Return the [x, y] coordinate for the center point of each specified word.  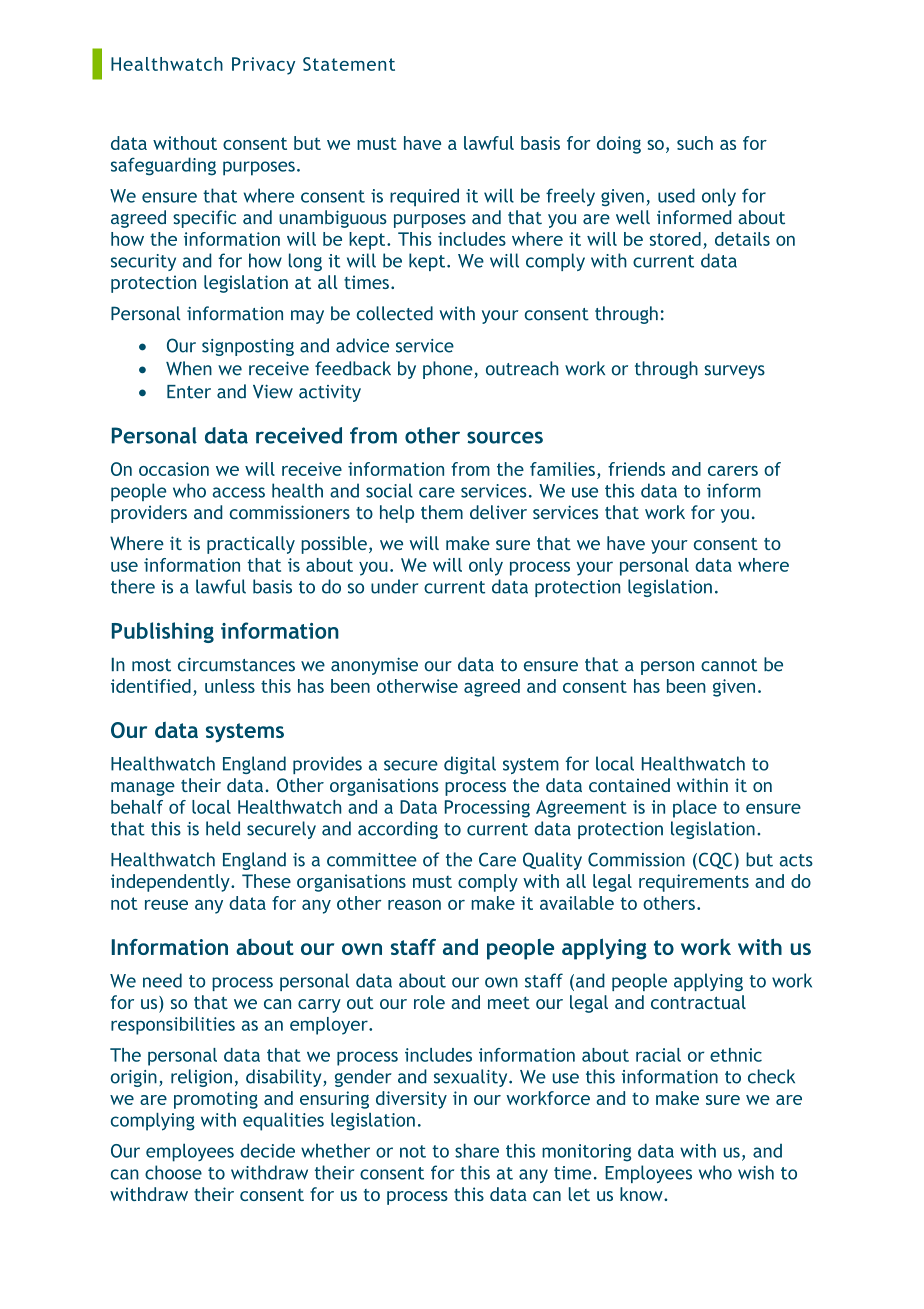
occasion [174, 469]
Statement [349, 64]
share [477, 1150]
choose [173, 1172]
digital [470, 765]
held [223, 828]
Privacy [263, 66]
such [695, 143]
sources [505, 437]
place [695, 809]
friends [636, 469]
